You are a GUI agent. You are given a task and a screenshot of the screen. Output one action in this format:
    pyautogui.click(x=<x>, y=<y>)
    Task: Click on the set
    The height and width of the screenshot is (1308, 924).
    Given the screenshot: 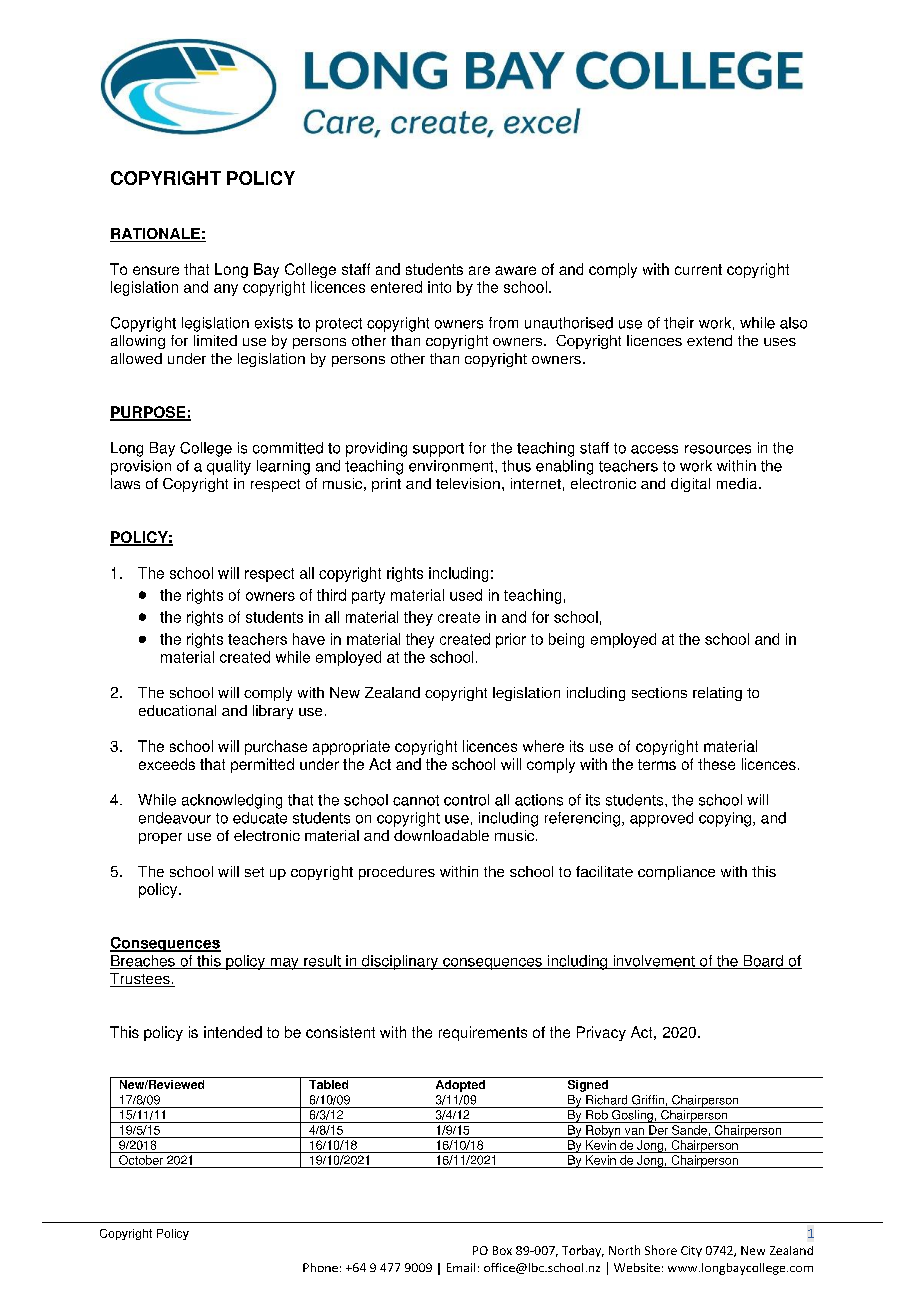 What is the action you would take?
    pyautogui.click(x=254, y=872)
